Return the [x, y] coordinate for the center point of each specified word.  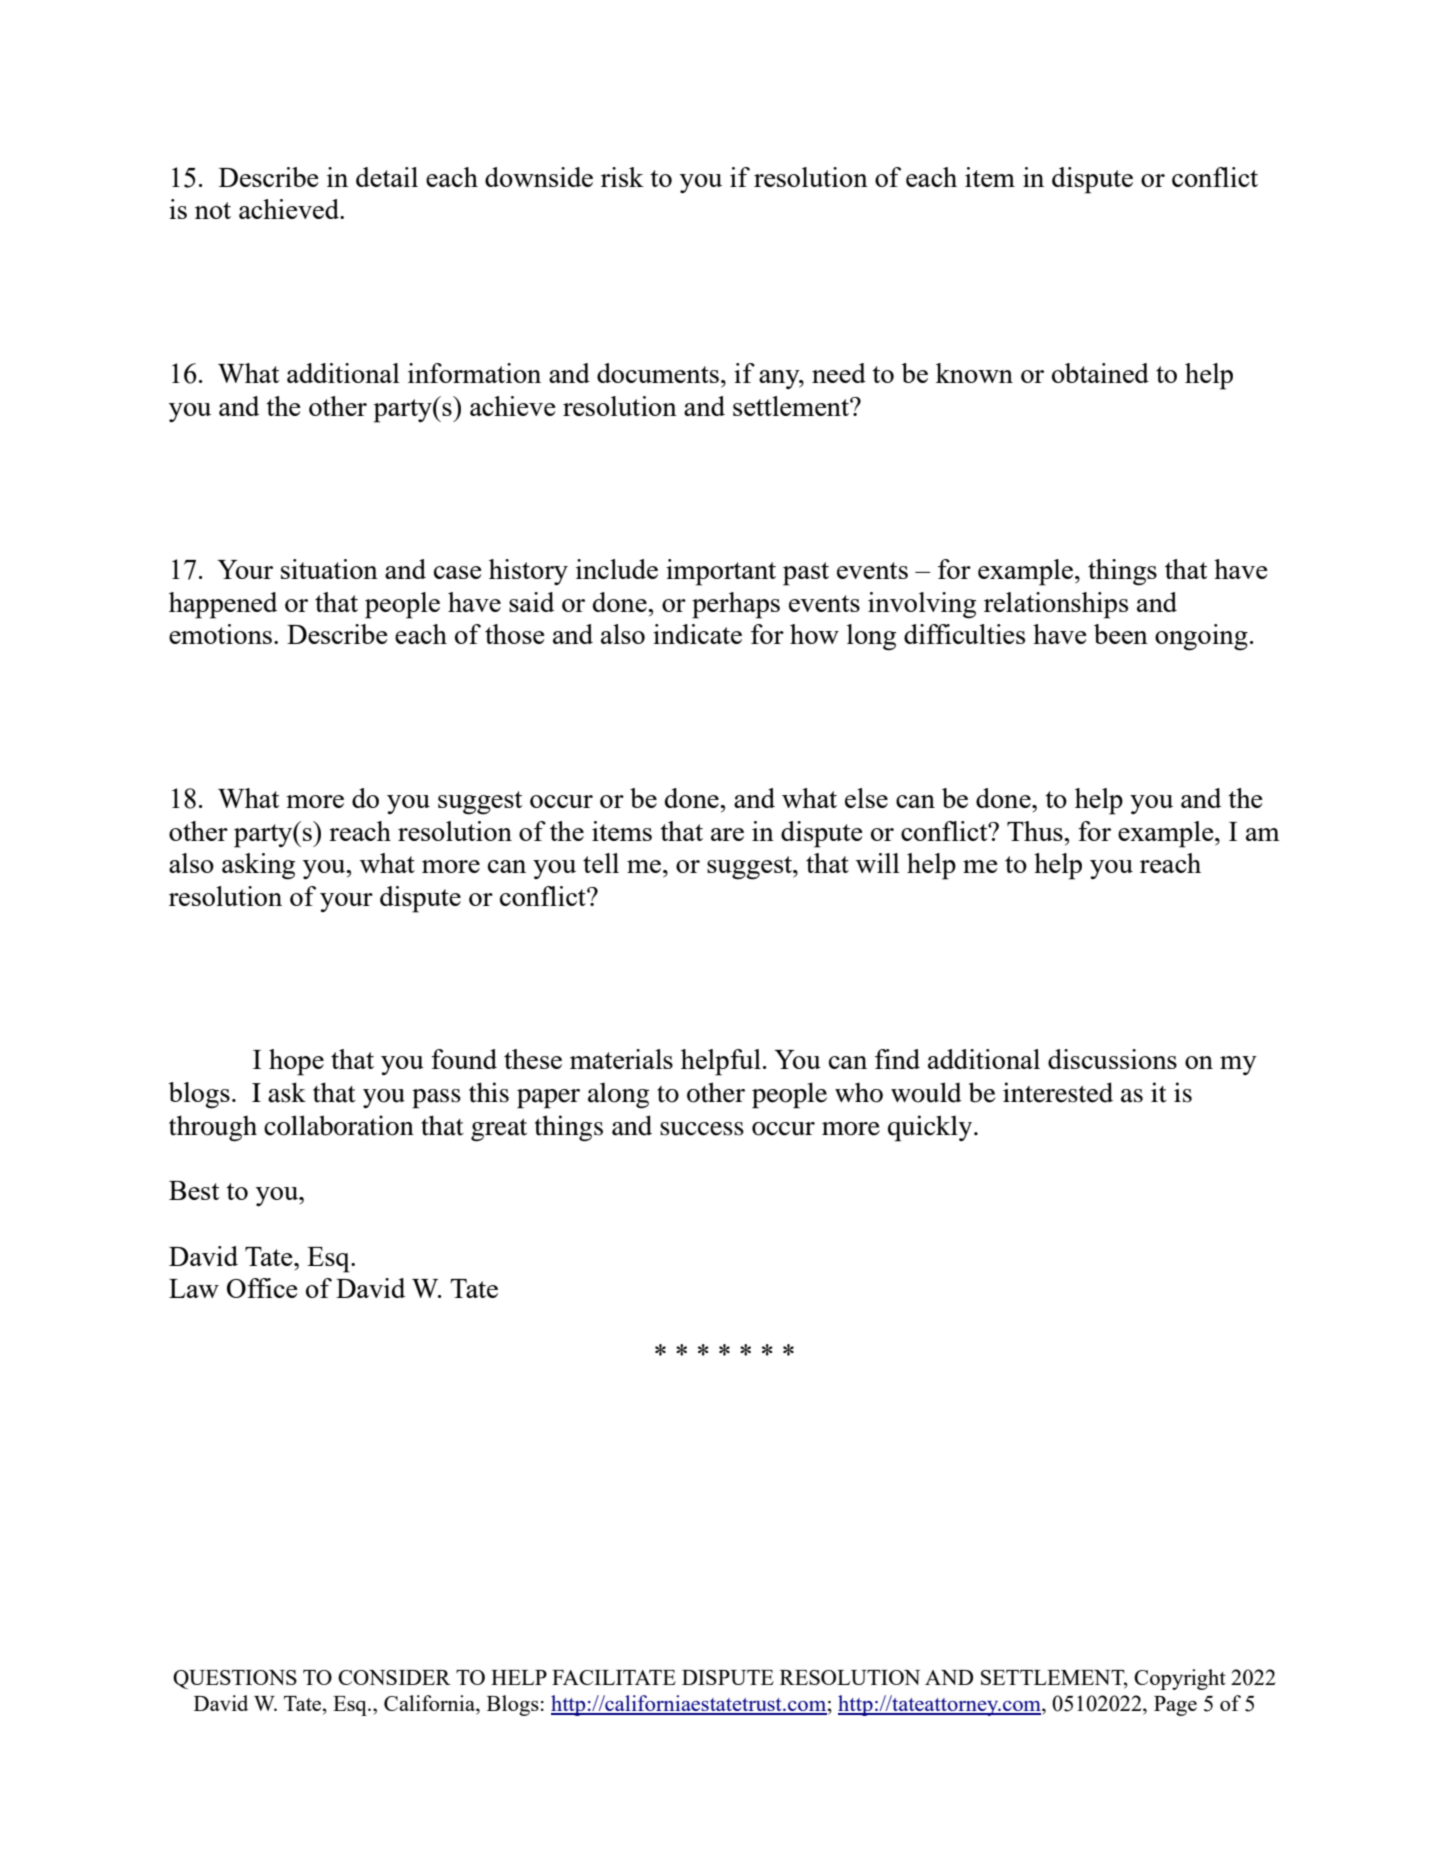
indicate [697, 634]
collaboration [339, 1125]
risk [622, 177]
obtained [1100, 373]
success [702, 1129]
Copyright [1180, 1679]
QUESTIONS [235, 1679]
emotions [220, 634]
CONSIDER [394, 1677]
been [1121, 634]
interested [1058, 1092]
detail [387, 177]
